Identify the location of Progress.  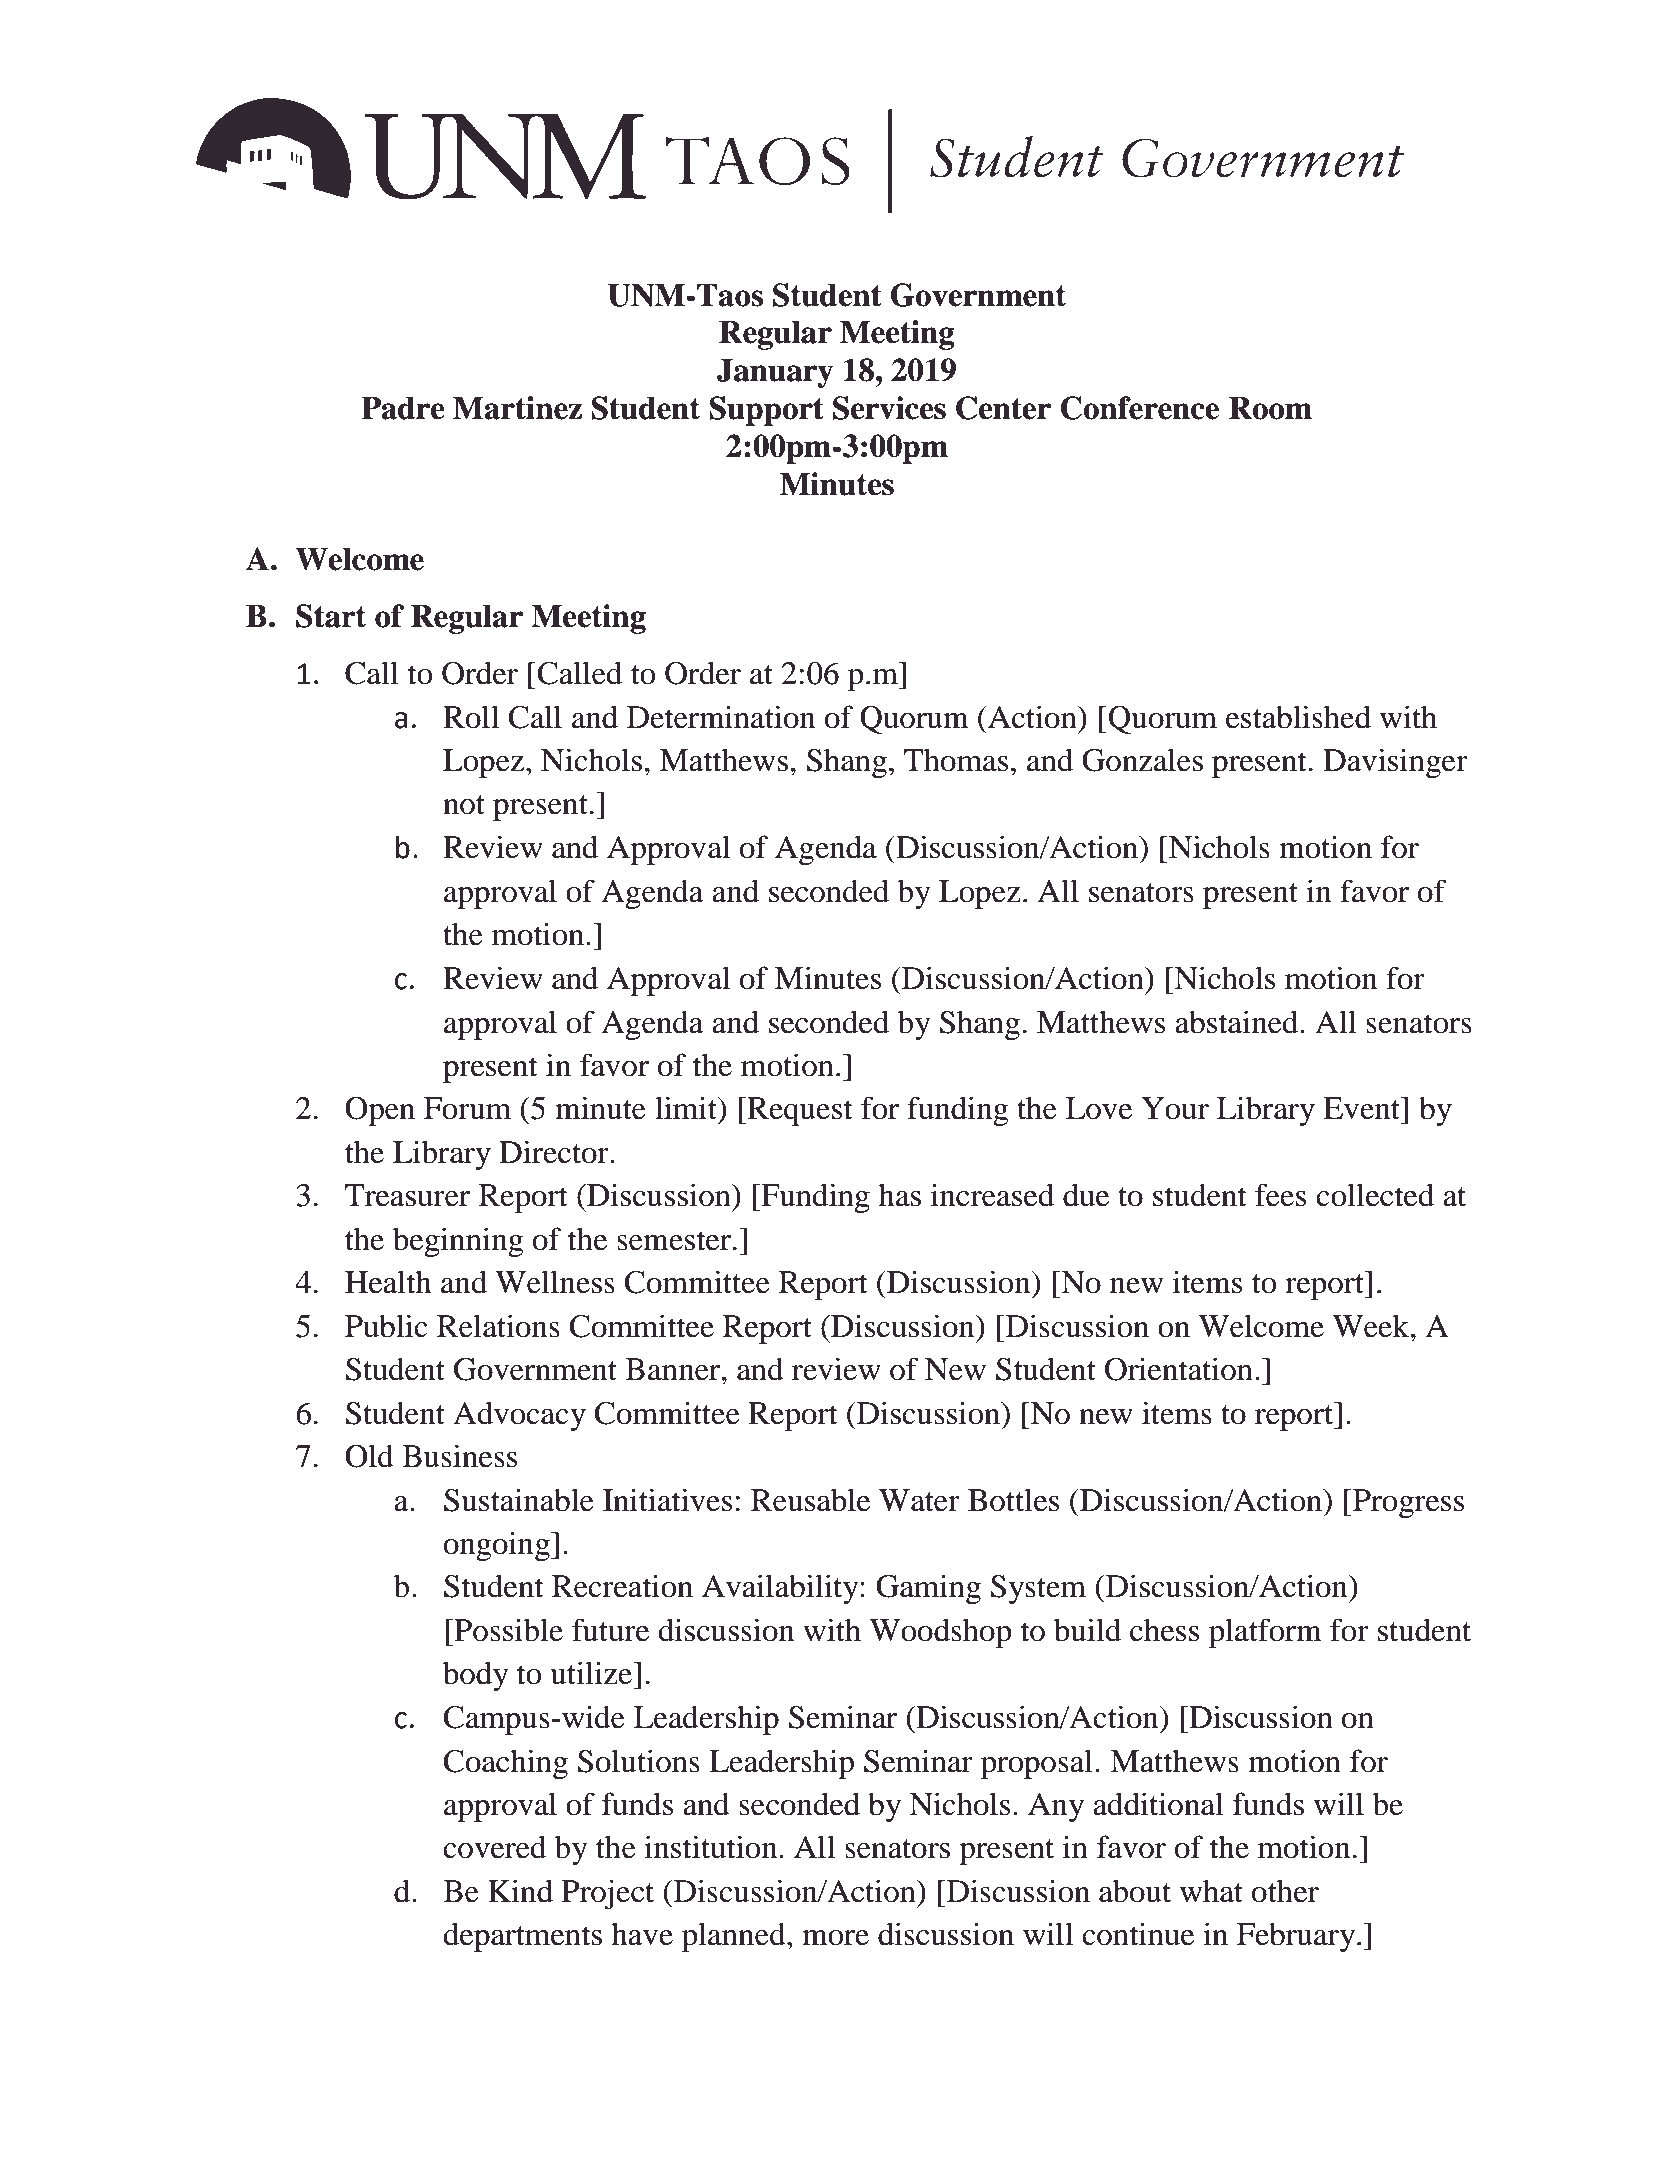
(1408, 1503).
